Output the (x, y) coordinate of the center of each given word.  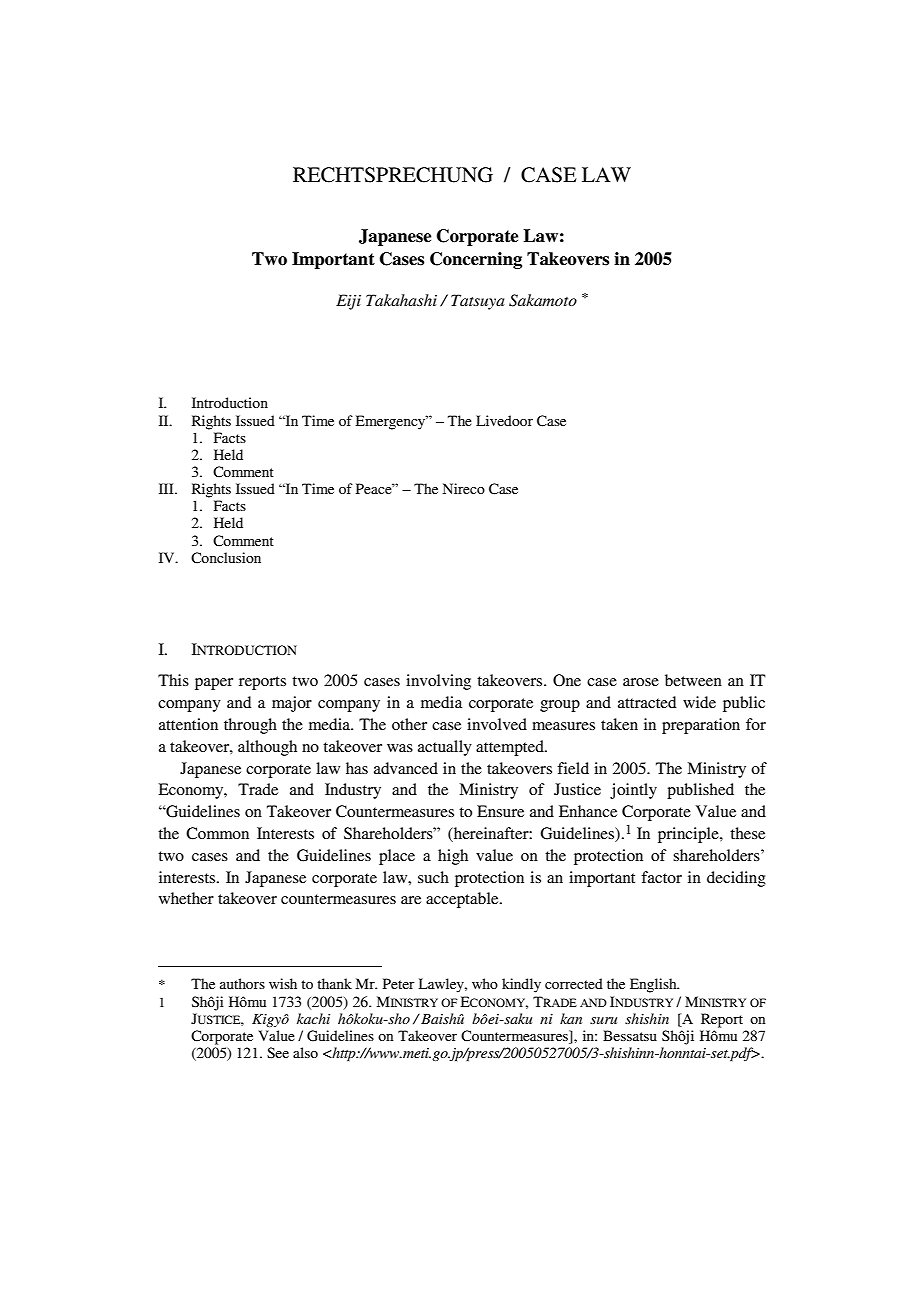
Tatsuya (477, 302)
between (693, 680)
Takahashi (401, 300)
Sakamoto (543, 300)
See (278, 1052)
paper (214, 684)
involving (438, 682)
